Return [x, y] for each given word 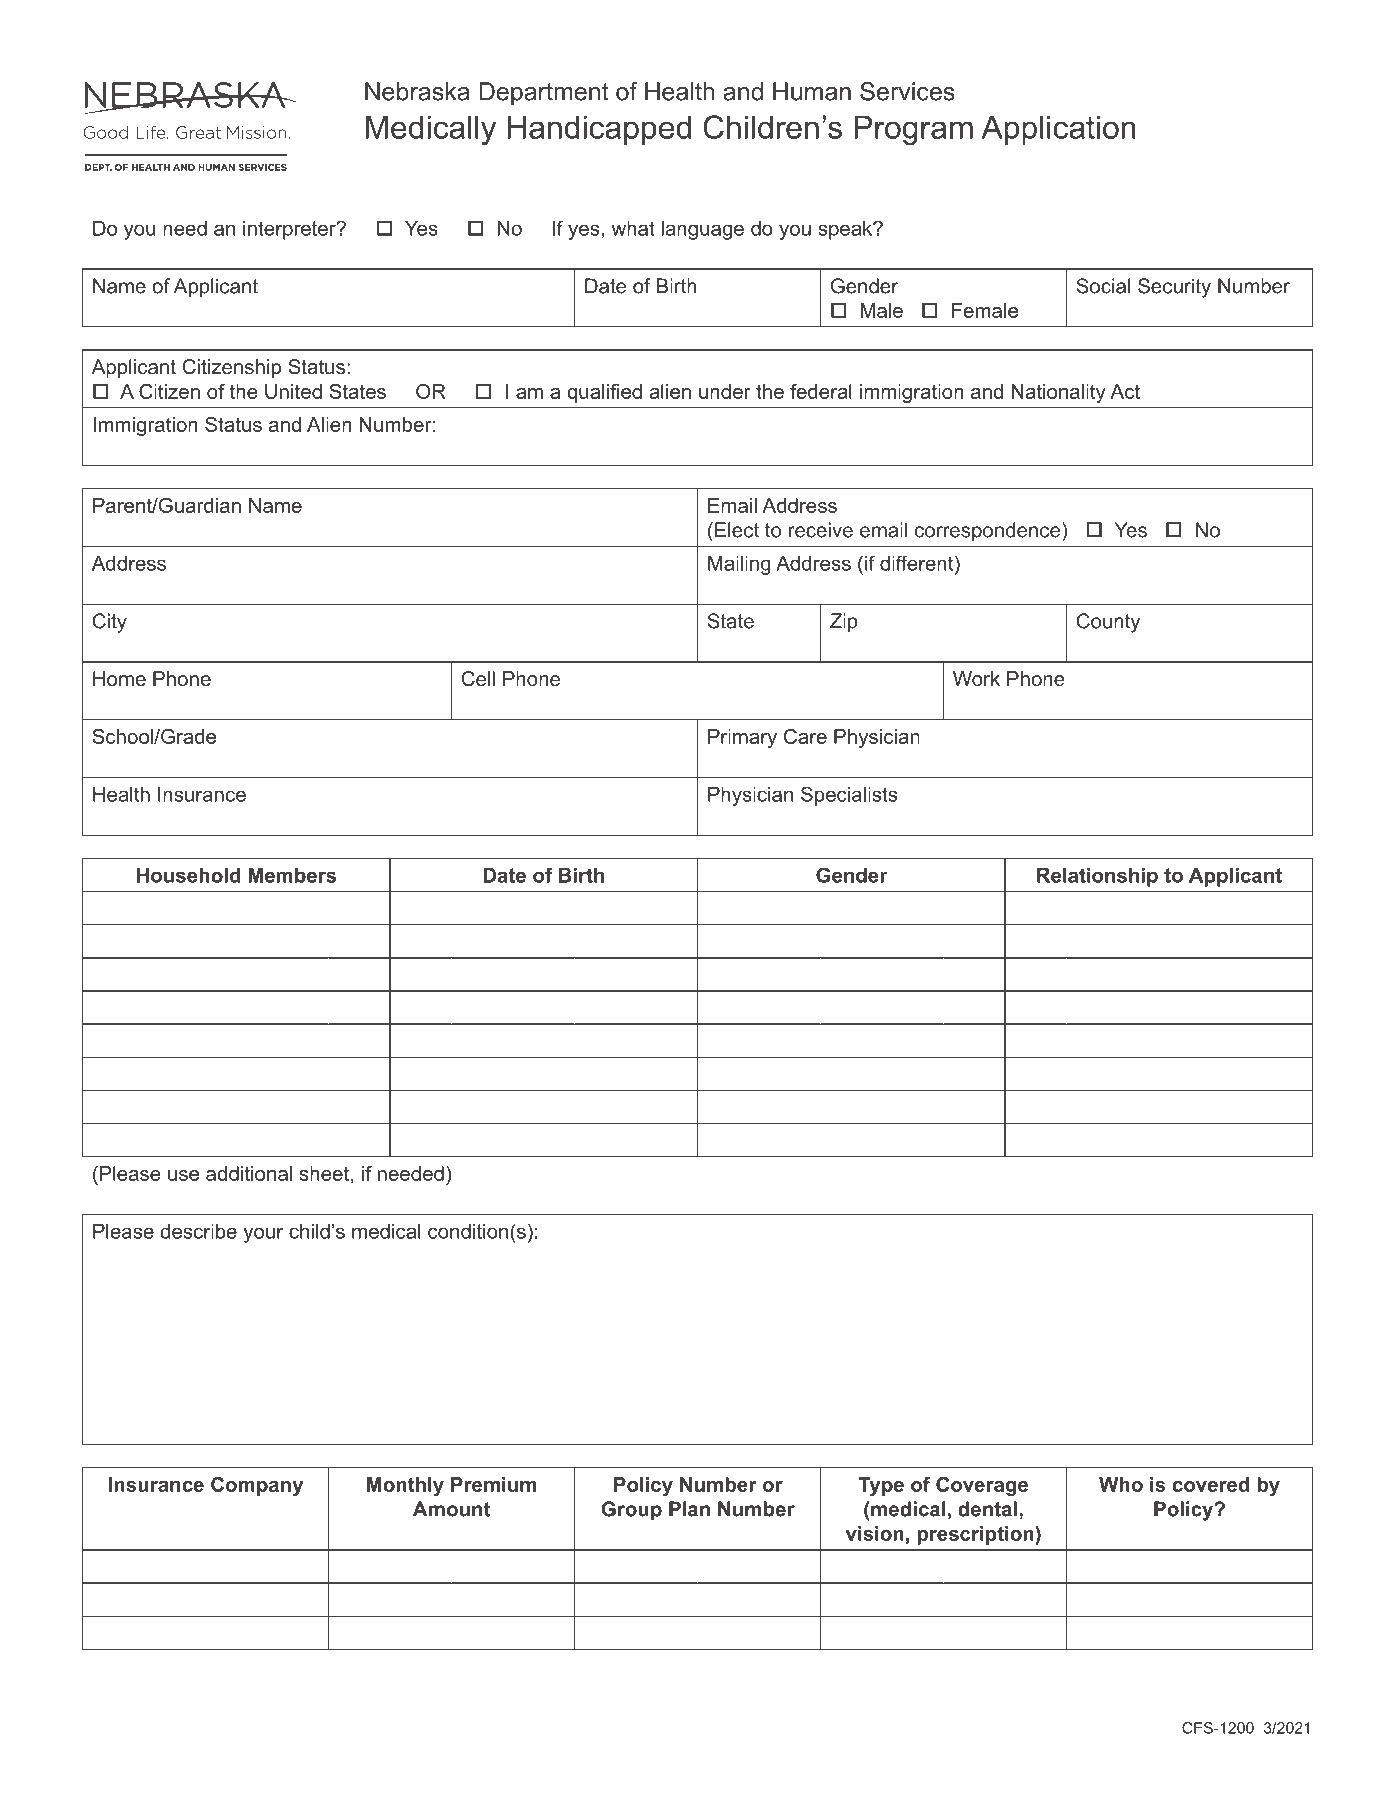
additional [249, 1173]
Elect [737, 530]
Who [1121, 1484]
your [263, 1235]
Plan [689, 1509]
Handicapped [599, 130]
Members [292, 875]
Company [257, 1486]
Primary [742, 738]
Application [1058, 130]
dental [987, 1509]
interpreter [290, 230]
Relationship [1097, 877]
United [293, 391]
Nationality [1059, 393]
